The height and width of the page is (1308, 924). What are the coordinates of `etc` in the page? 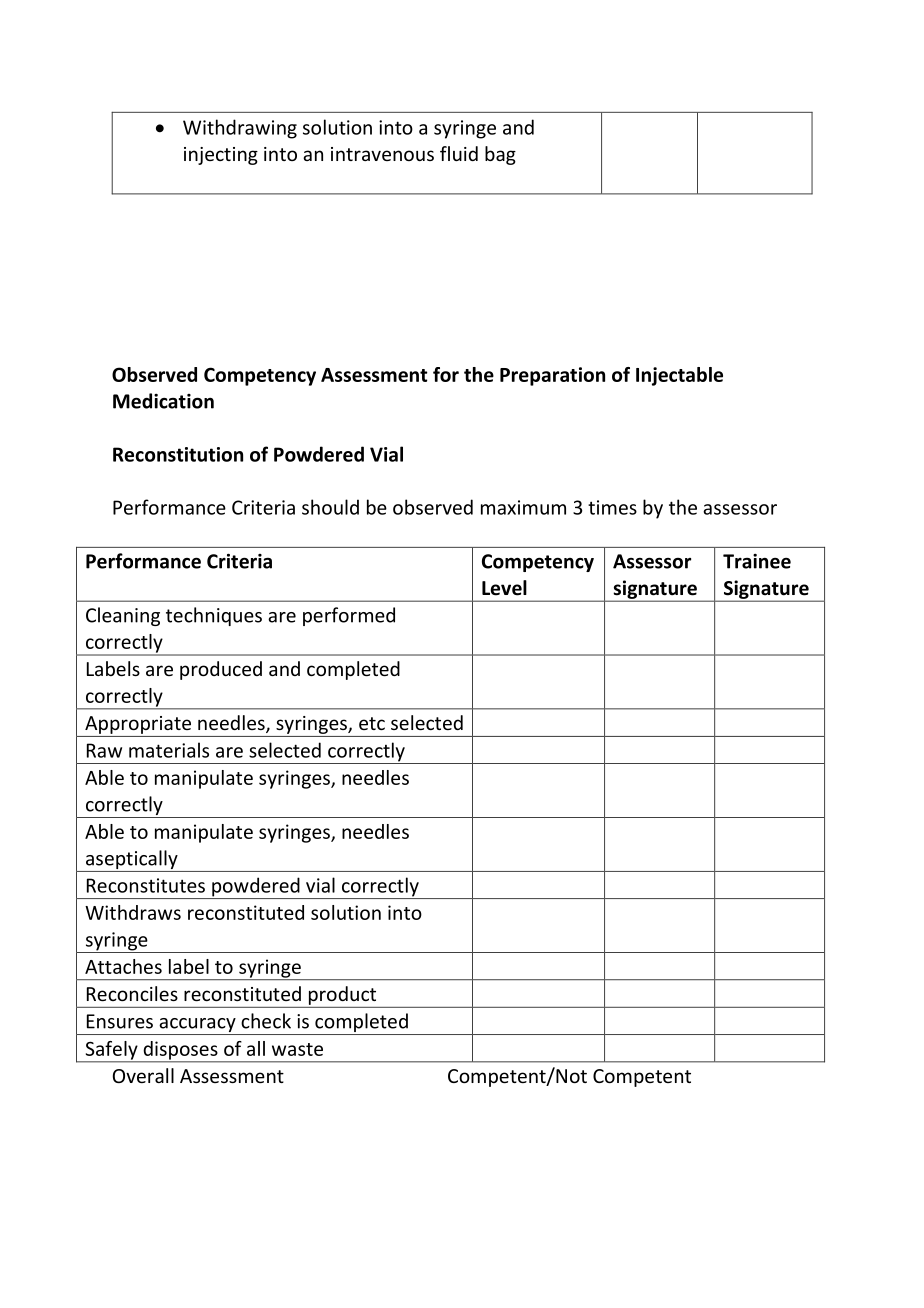 It's located at (372, 723).
